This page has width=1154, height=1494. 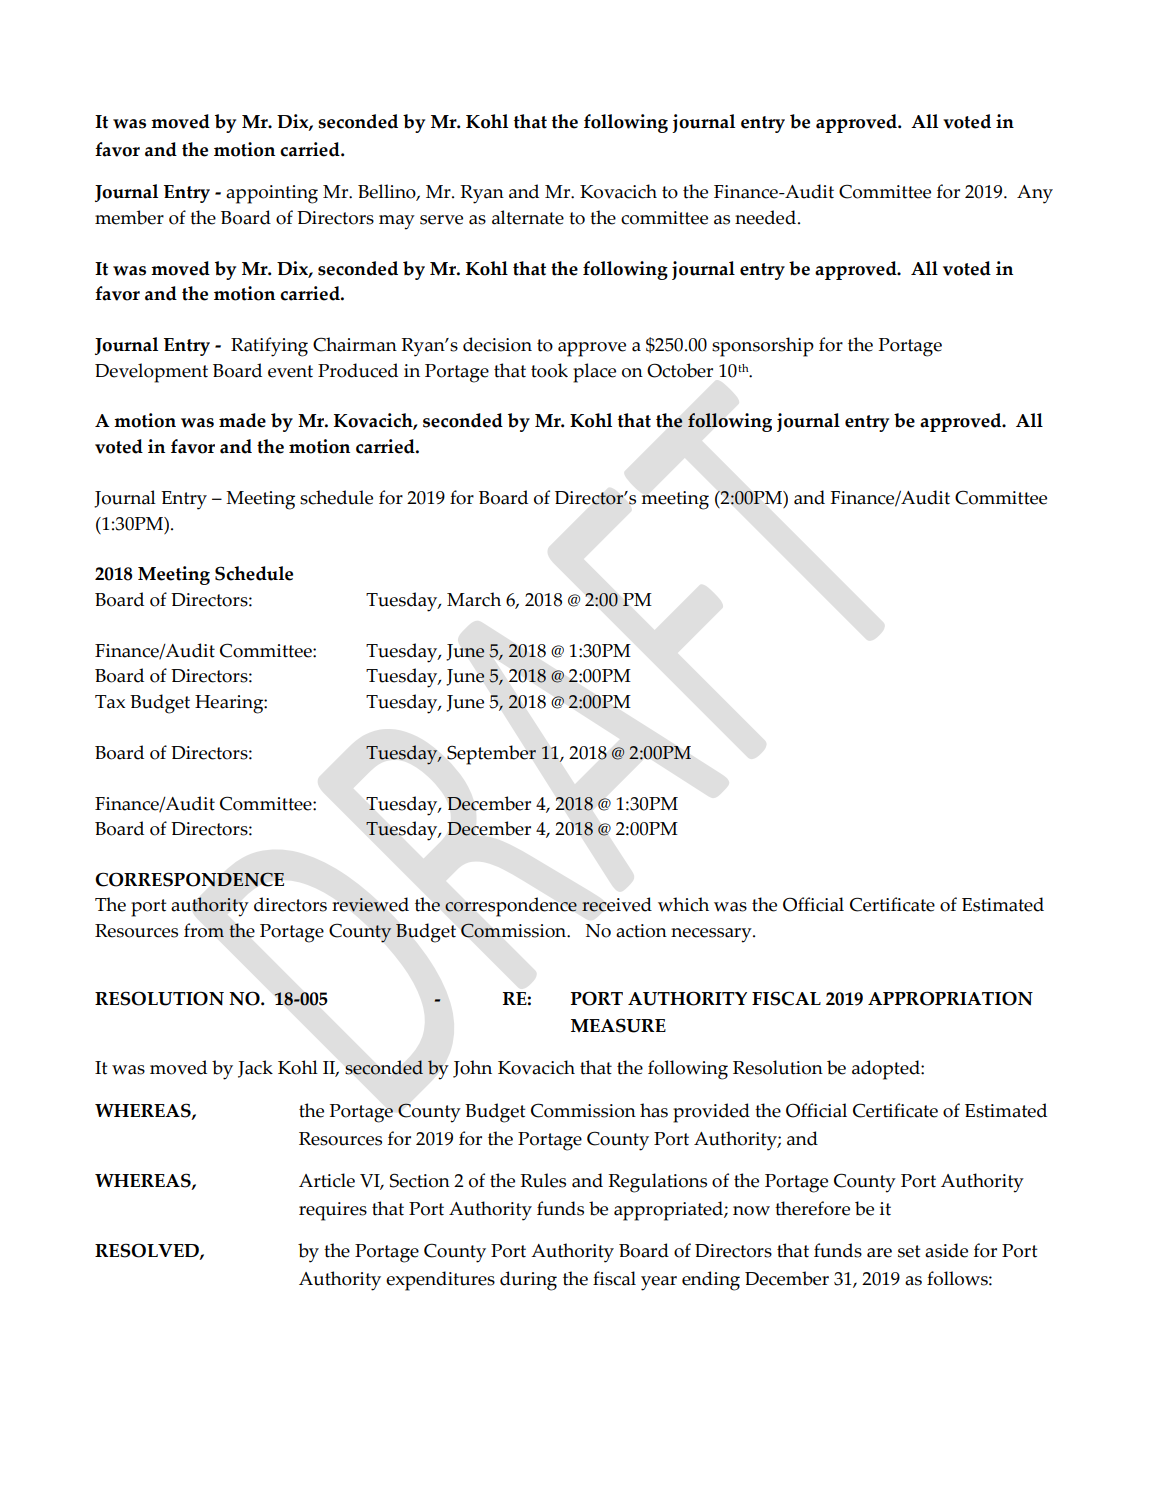 What do you see at coordinates (204, 930) in the page?
I see `from` at bounding box center [204, 930].
